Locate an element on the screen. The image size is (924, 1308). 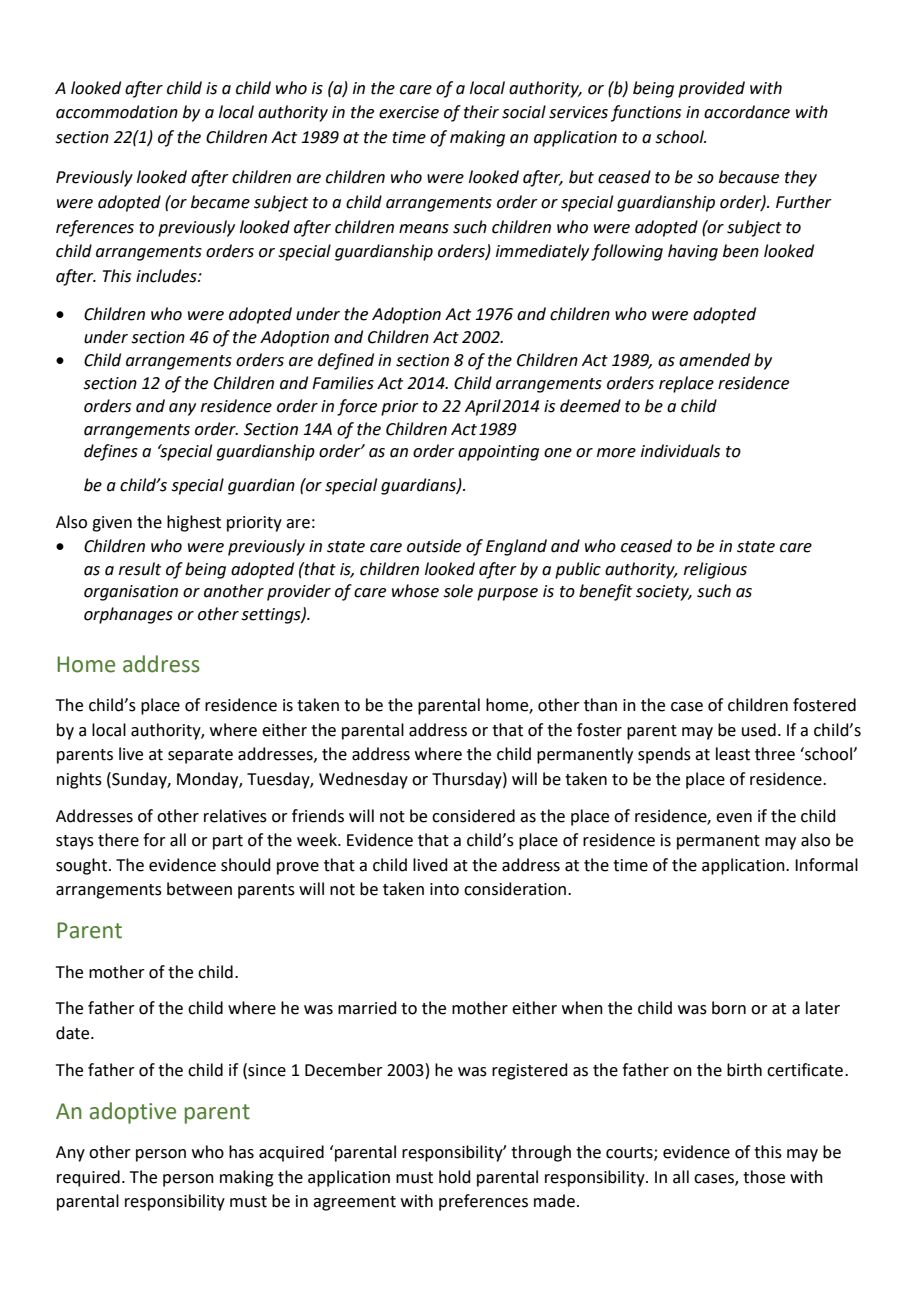
accommodation is located at coordinates (117, 112).
